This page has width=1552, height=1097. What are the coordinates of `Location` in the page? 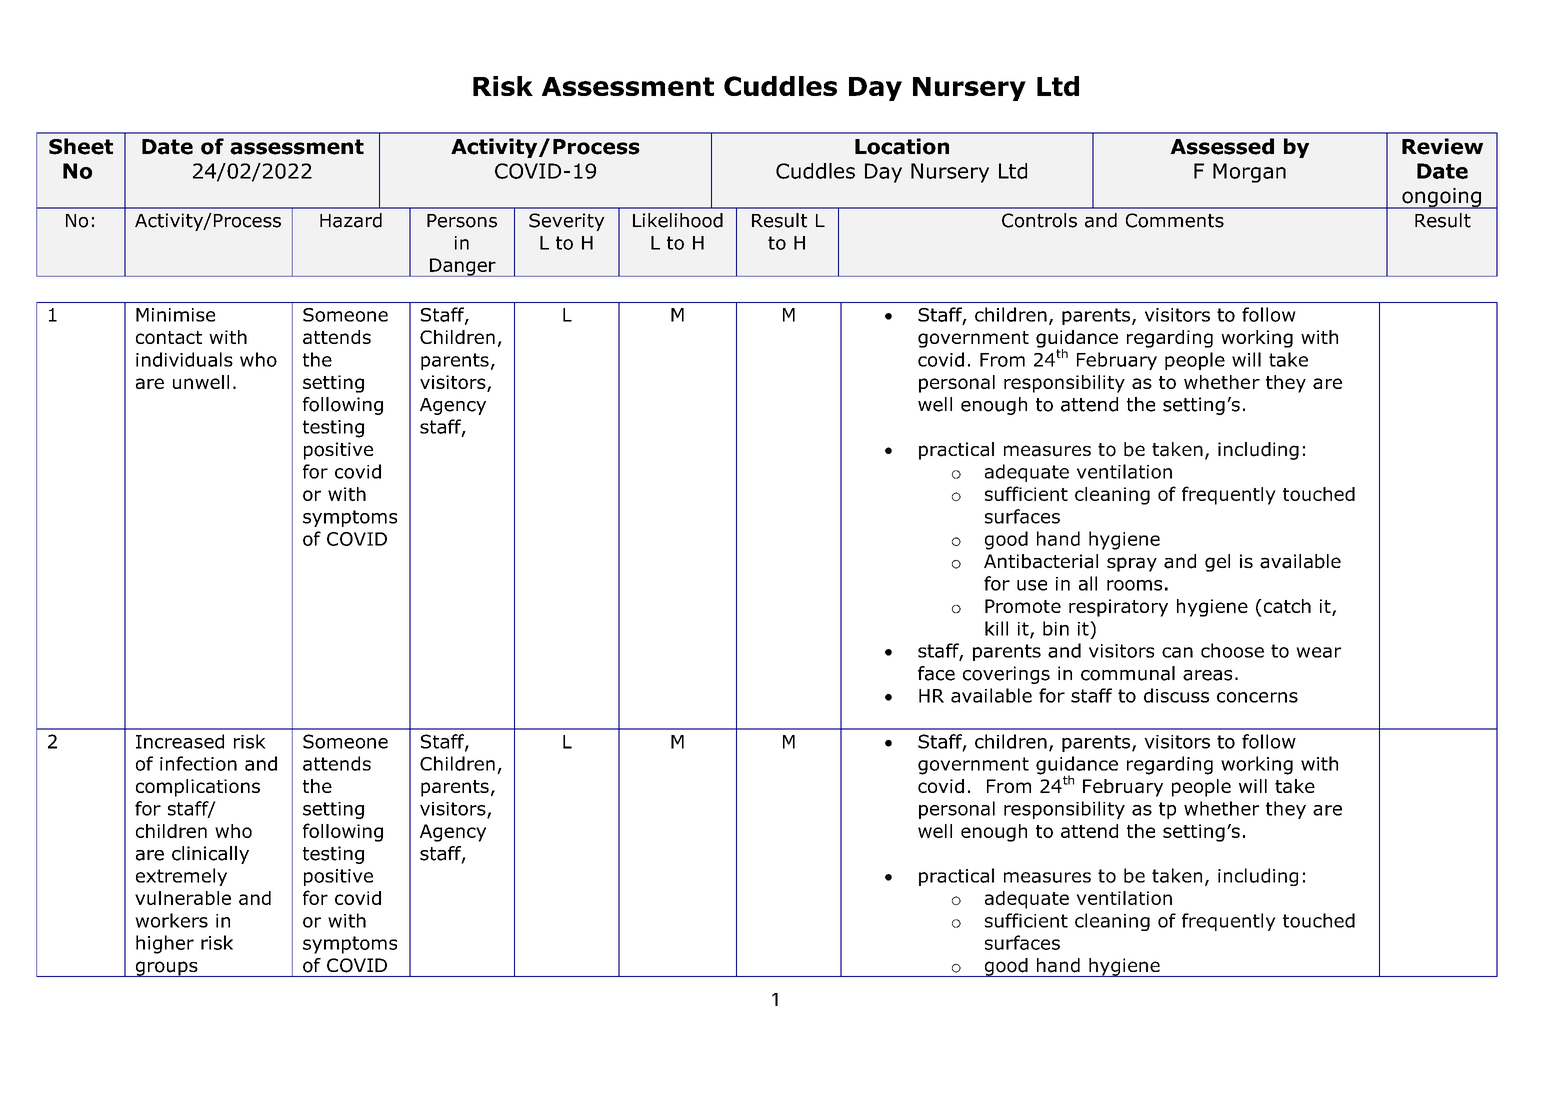 It's located at (902, 146).
